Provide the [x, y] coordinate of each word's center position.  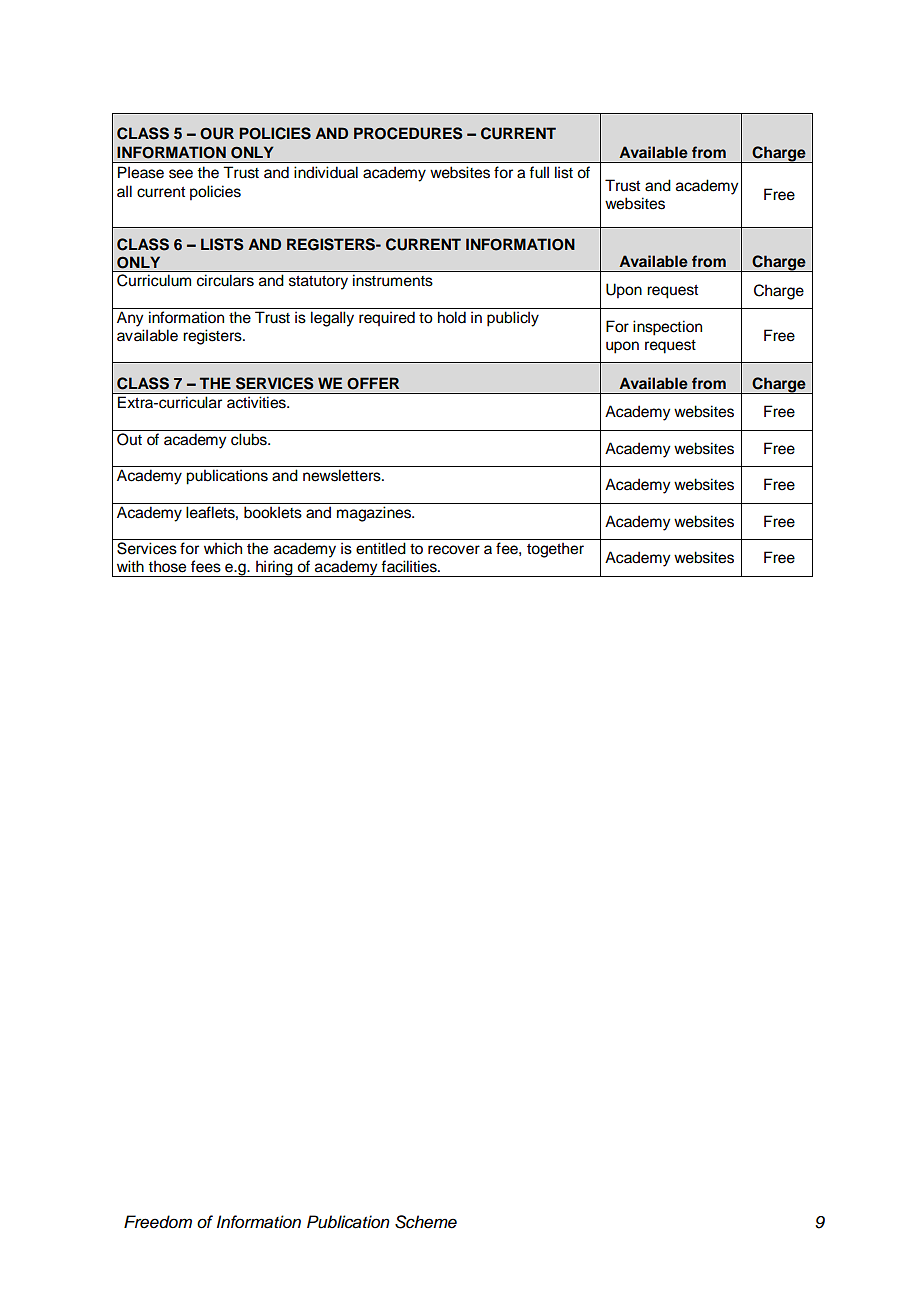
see [181, 174]
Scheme [426, 1222]
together [555, 550]
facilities [410, 566]
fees [206, 566]
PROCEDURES [408, 133]
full [539, 172]
